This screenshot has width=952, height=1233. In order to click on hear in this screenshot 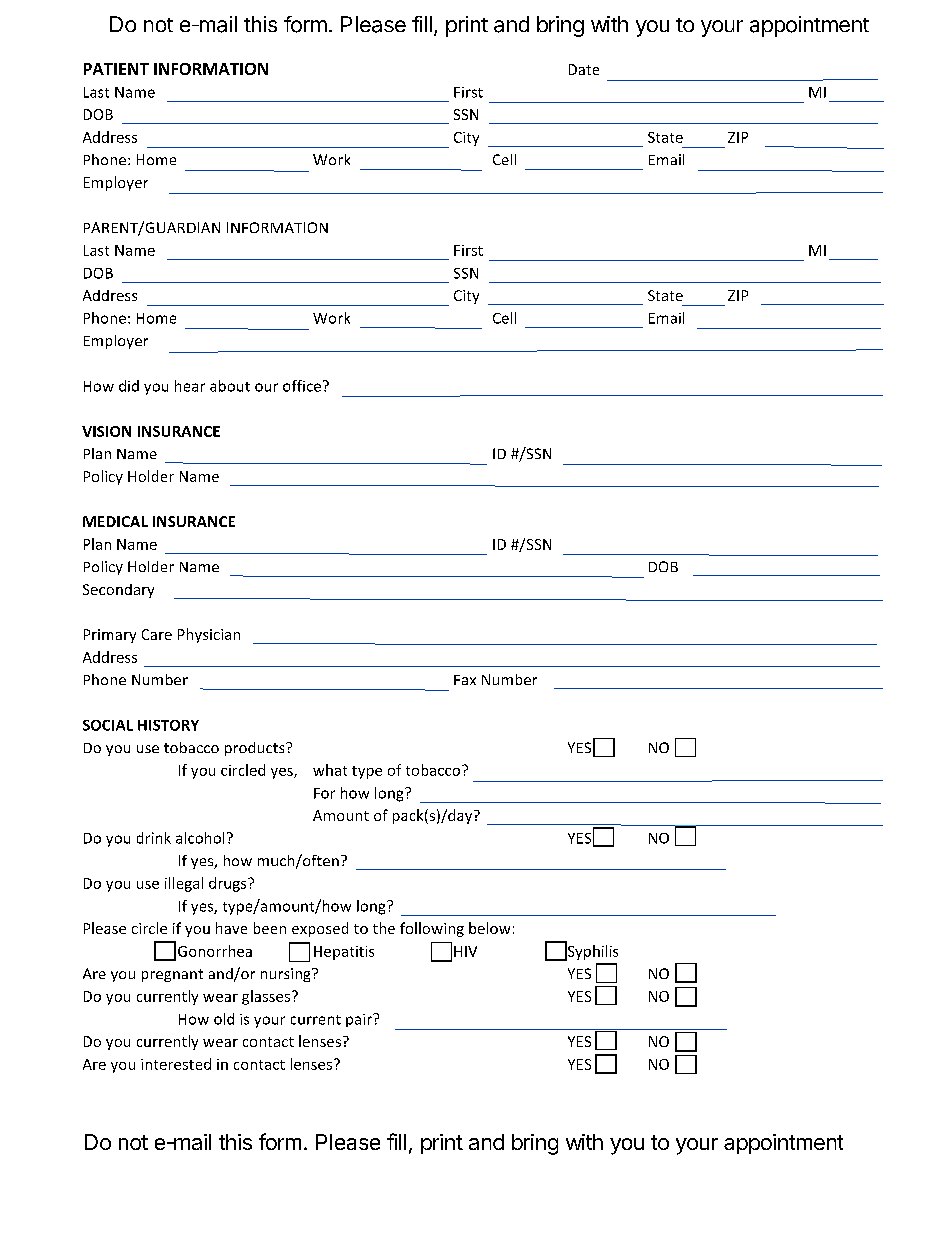, I will do `click(190, 386)`.
